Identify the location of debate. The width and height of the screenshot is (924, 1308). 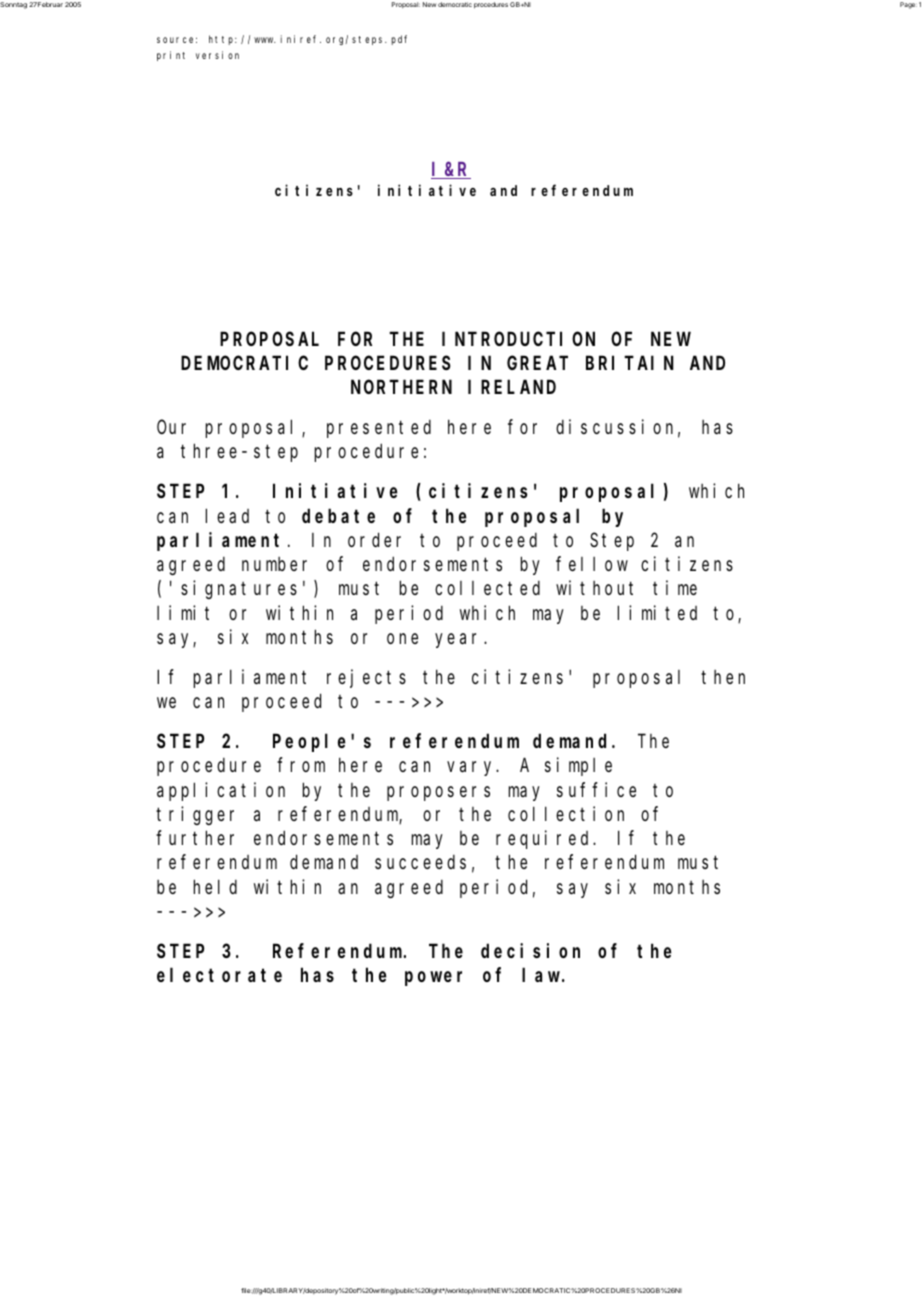
(338, 515).
